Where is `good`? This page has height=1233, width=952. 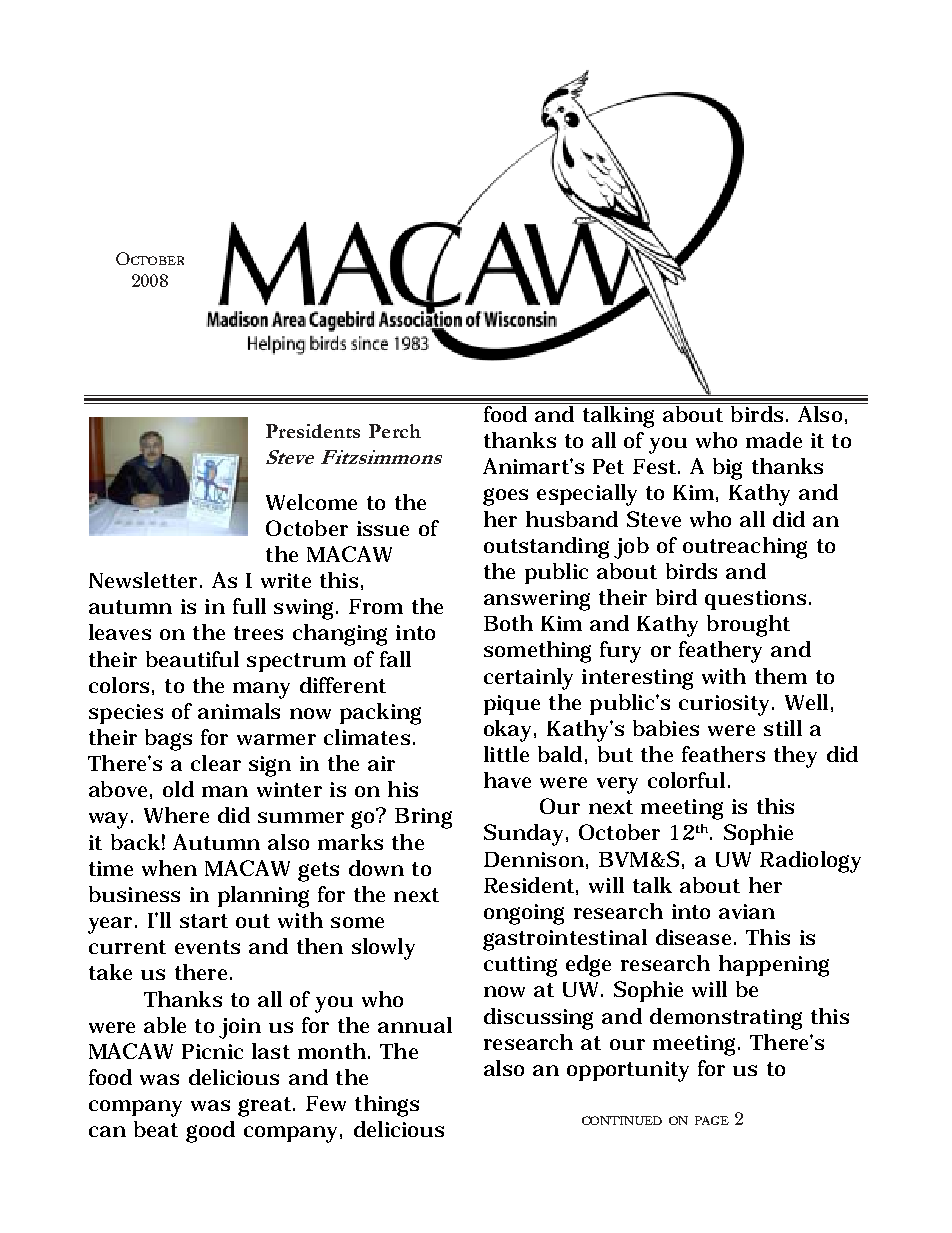 good is located at coordinates (210, 1132).
